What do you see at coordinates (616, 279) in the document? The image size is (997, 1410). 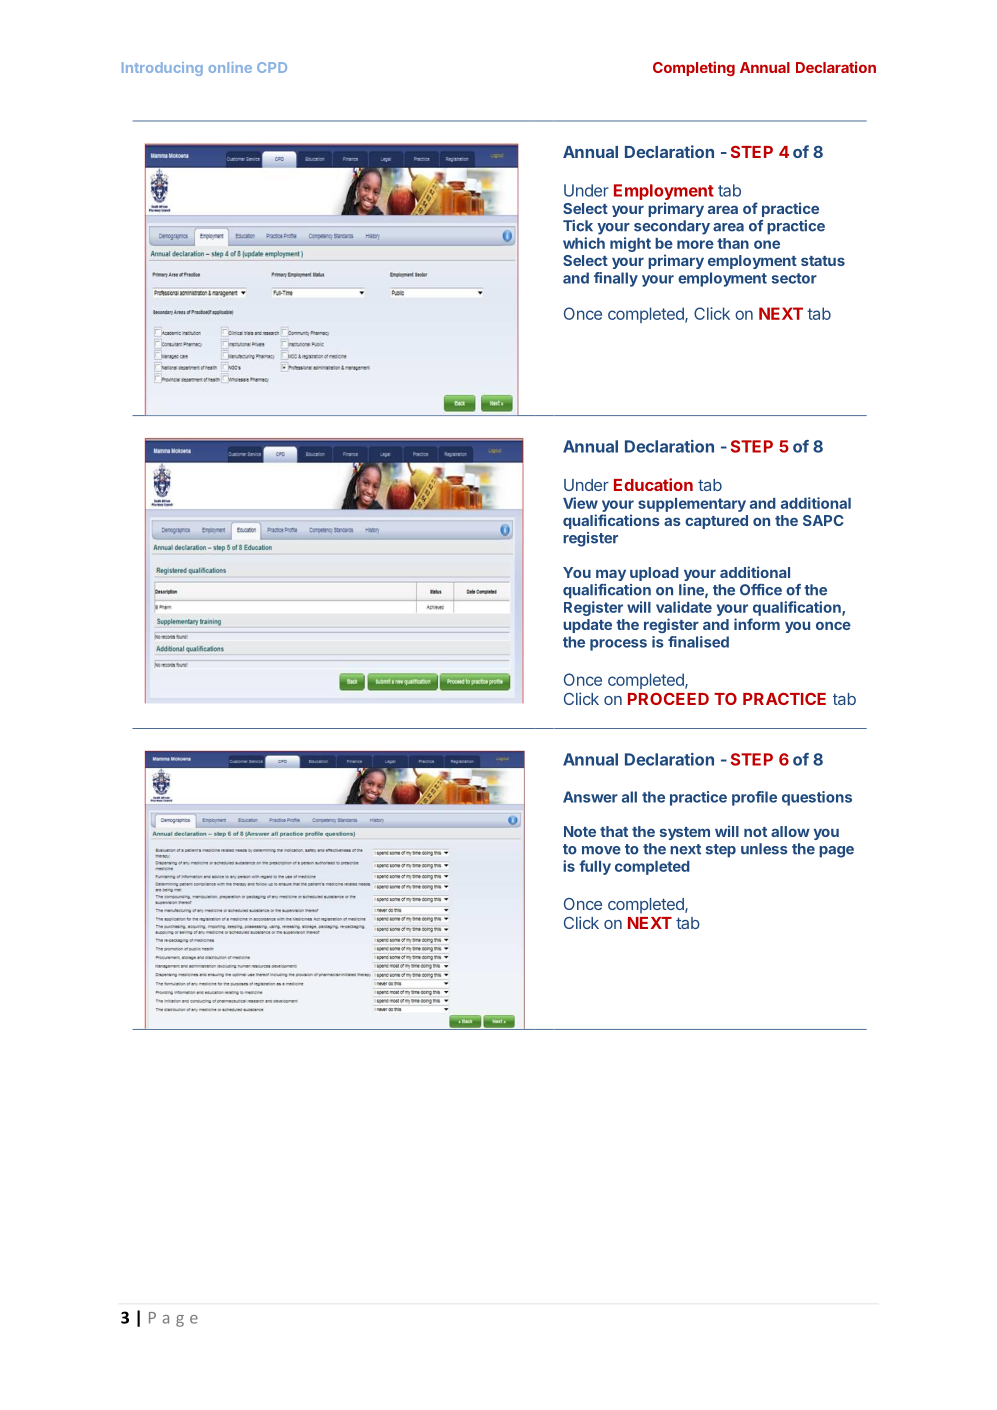 I see `finally` at bounding box center [616, 279].
